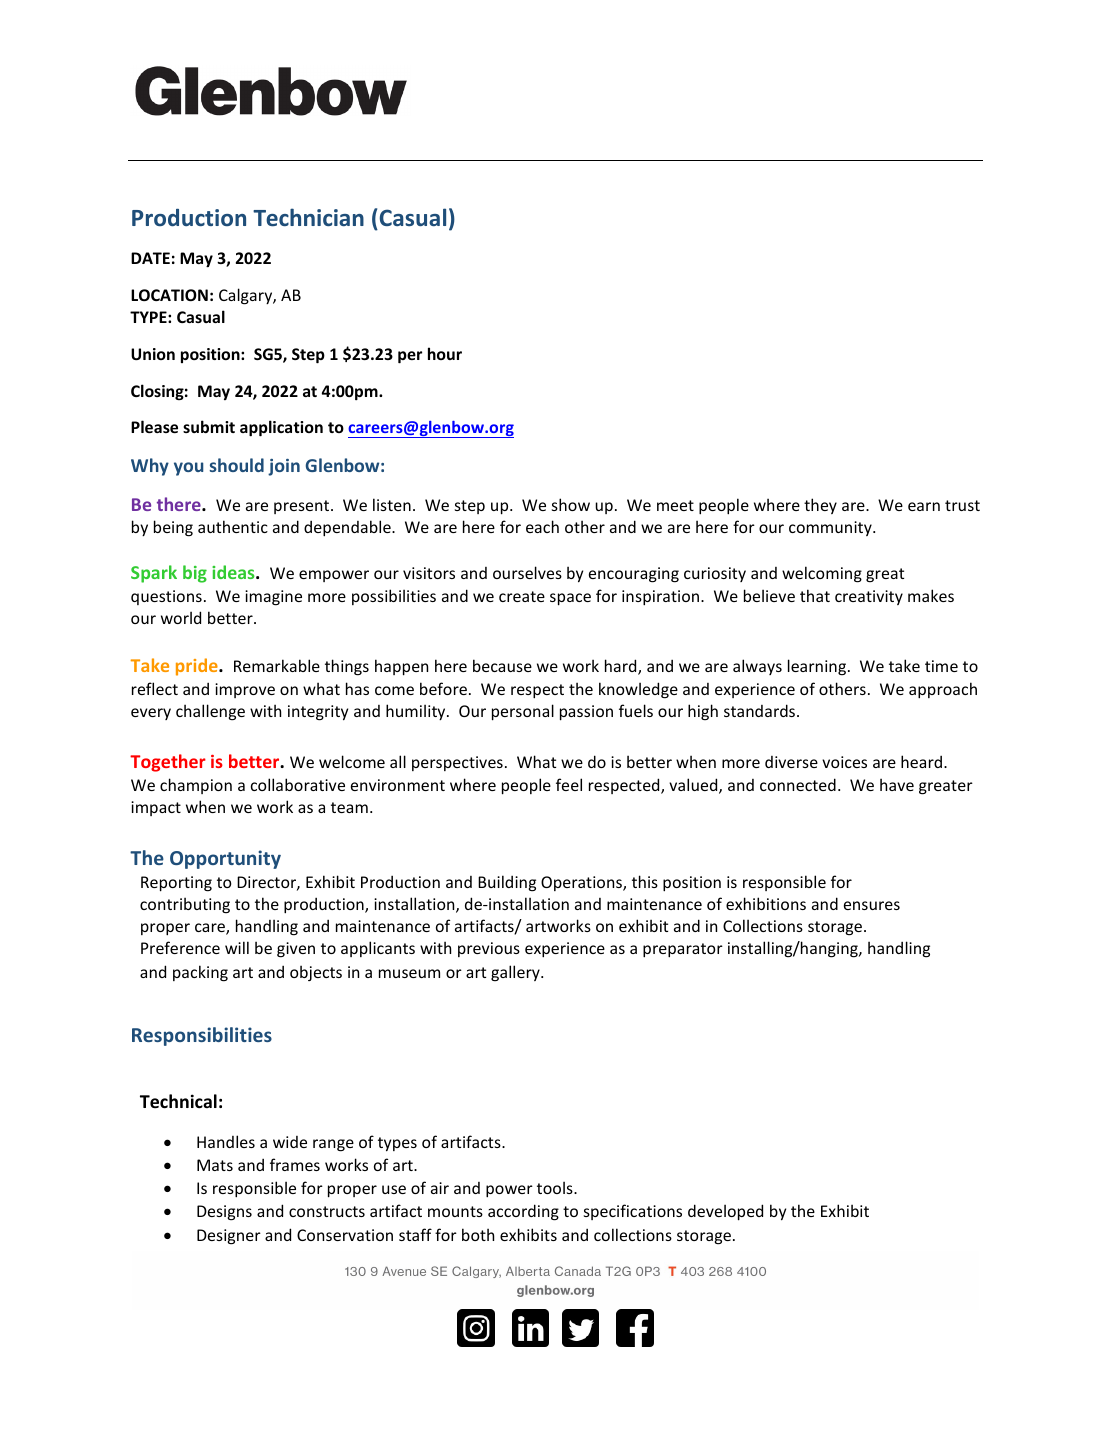 Image resolution: width=1111 pixels, height=1437 pixels. What do you see at coordinates (556, 1187) in the screenshot?
I see `tools` at bounding box center [556, 1187].
